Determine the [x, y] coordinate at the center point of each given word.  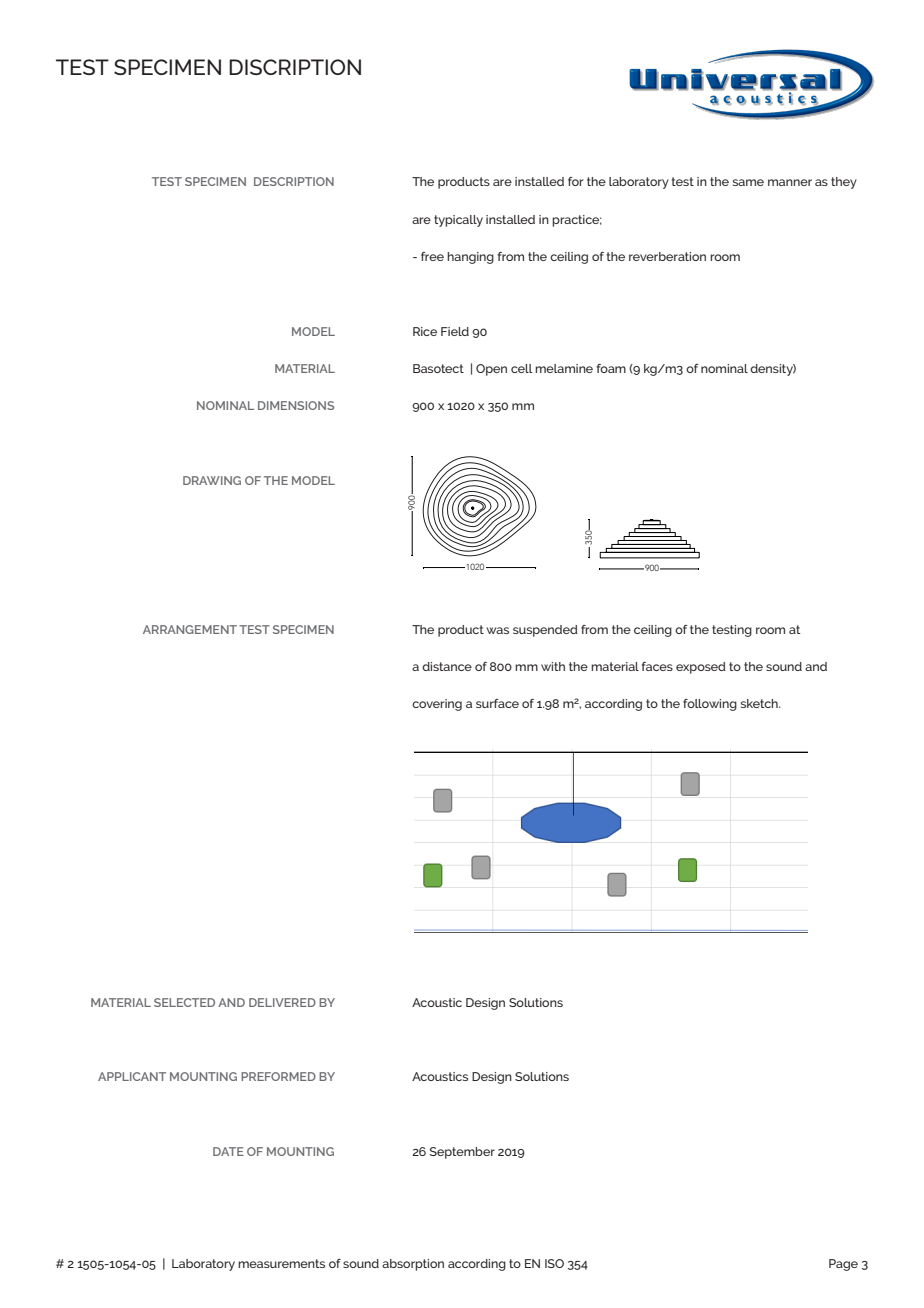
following [710, 705]
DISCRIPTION [295, 67]
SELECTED [184, 1002]
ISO [554, 1263]
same [748, 182]
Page [843, 1265]
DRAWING [212, 480]
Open [491, 370]
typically [458, 221]
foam [611, 368]
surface [497, 703]
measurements [281, 1263]
